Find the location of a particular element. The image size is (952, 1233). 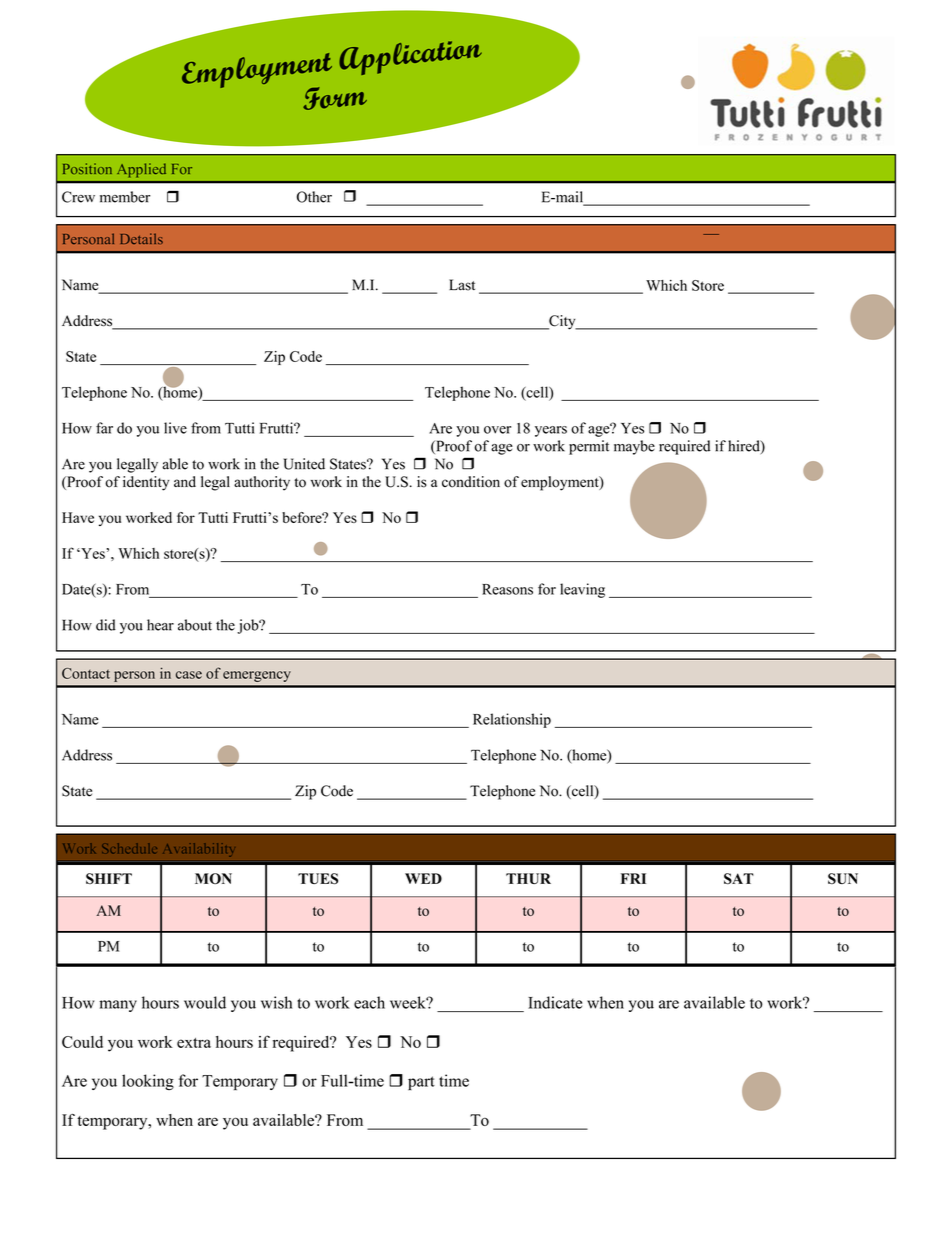

Relationship is located at coordinates (512, 720).
